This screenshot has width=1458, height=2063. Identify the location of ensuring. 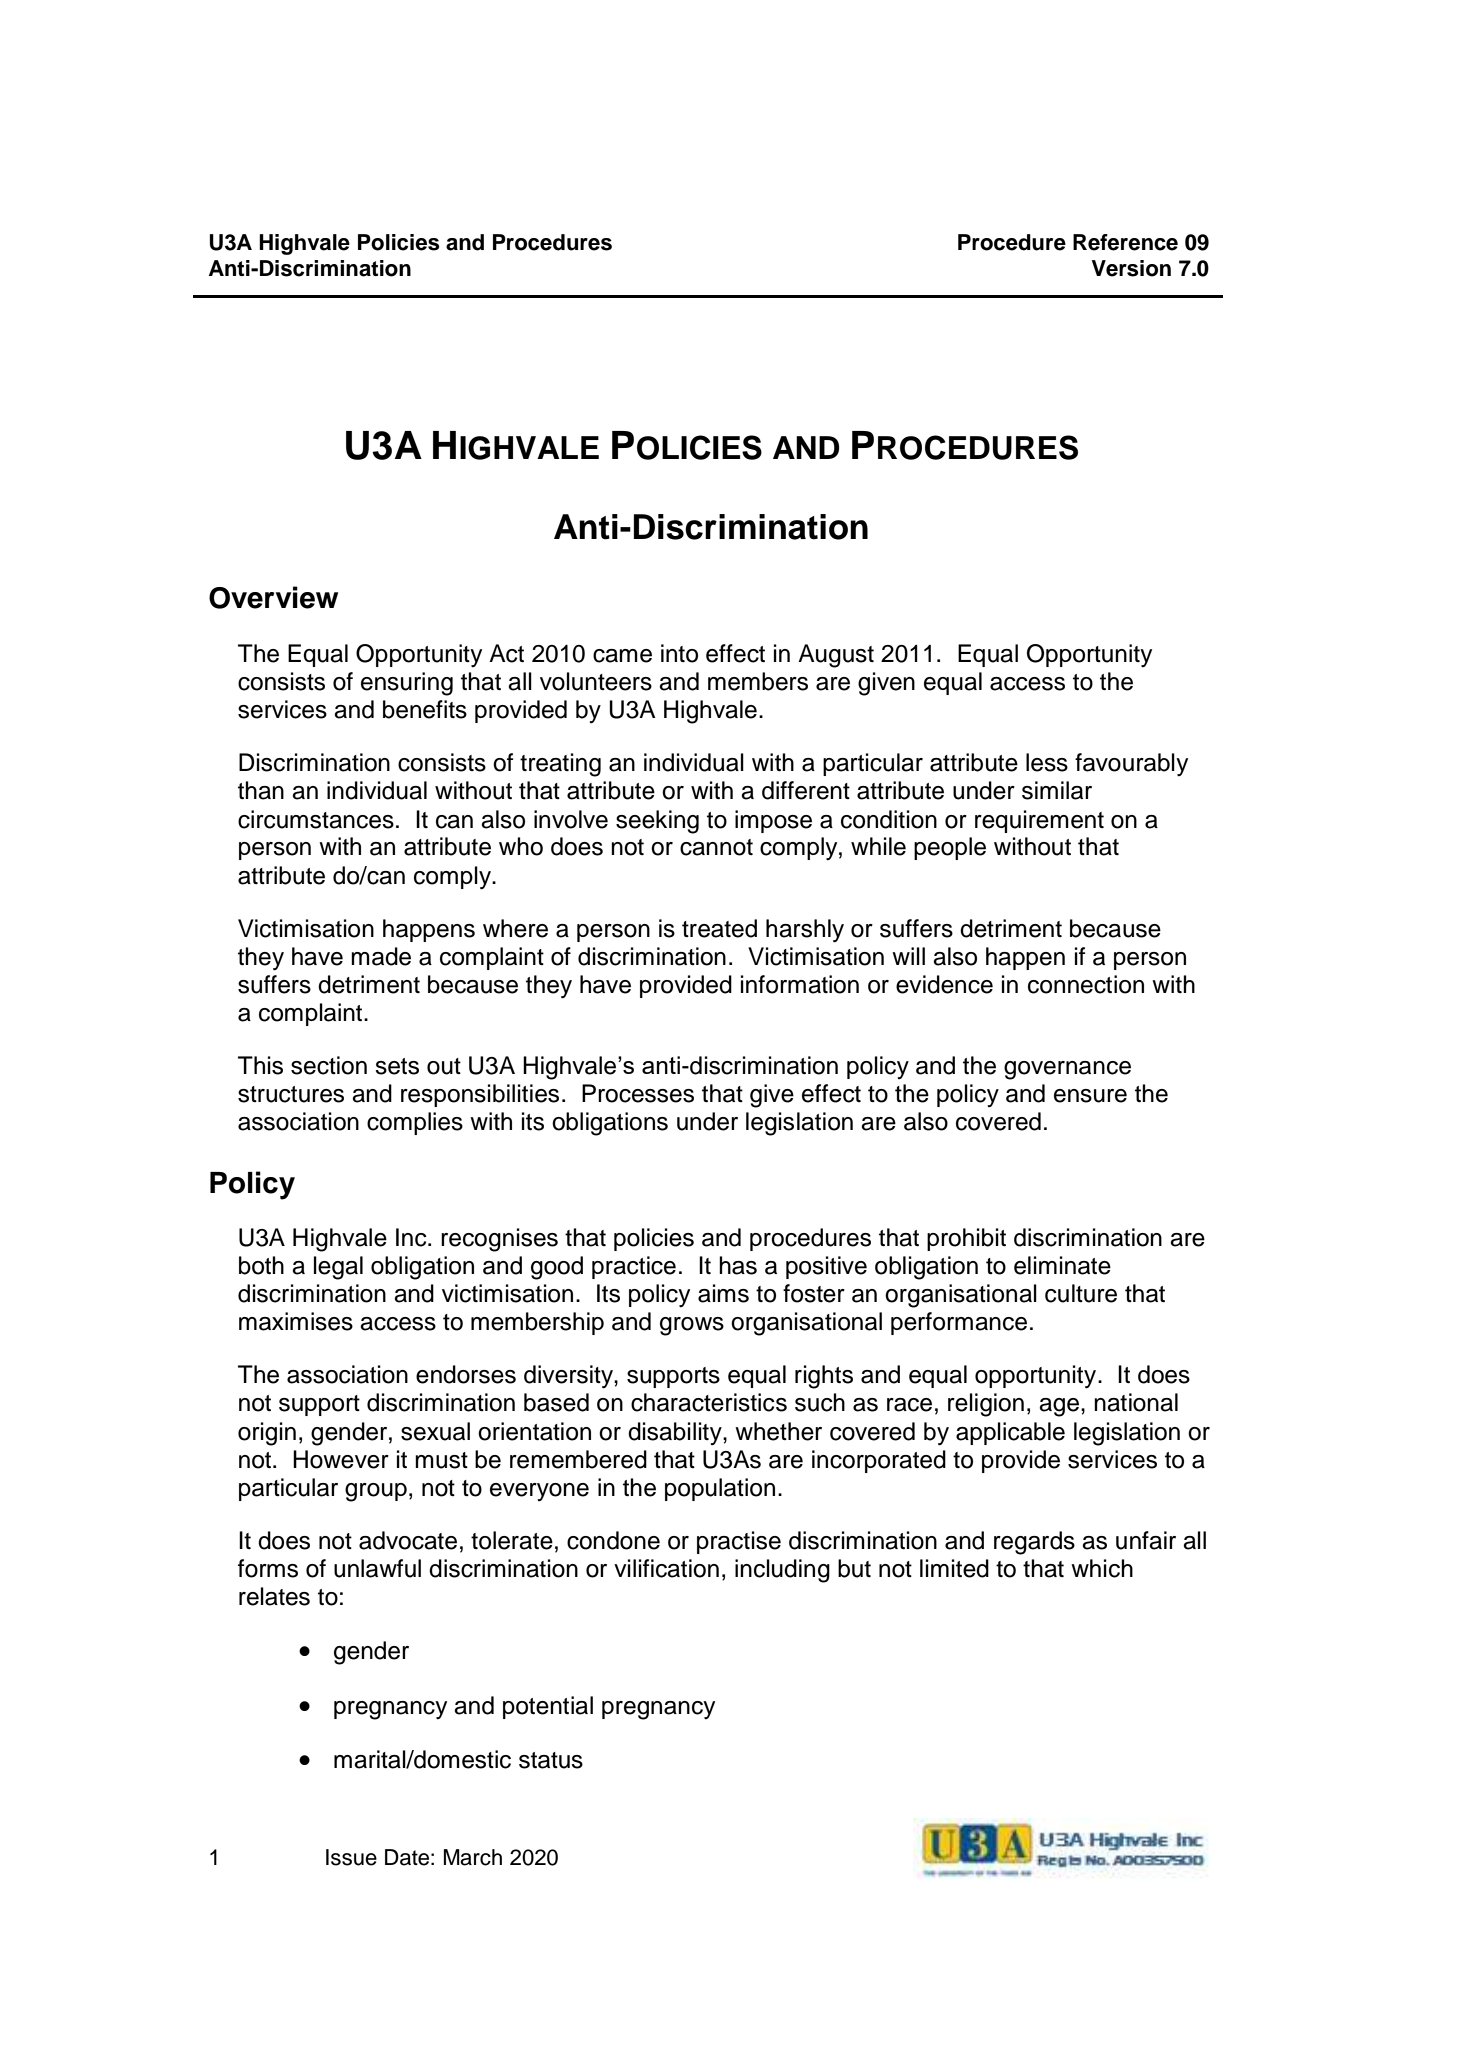
(407, 684).
